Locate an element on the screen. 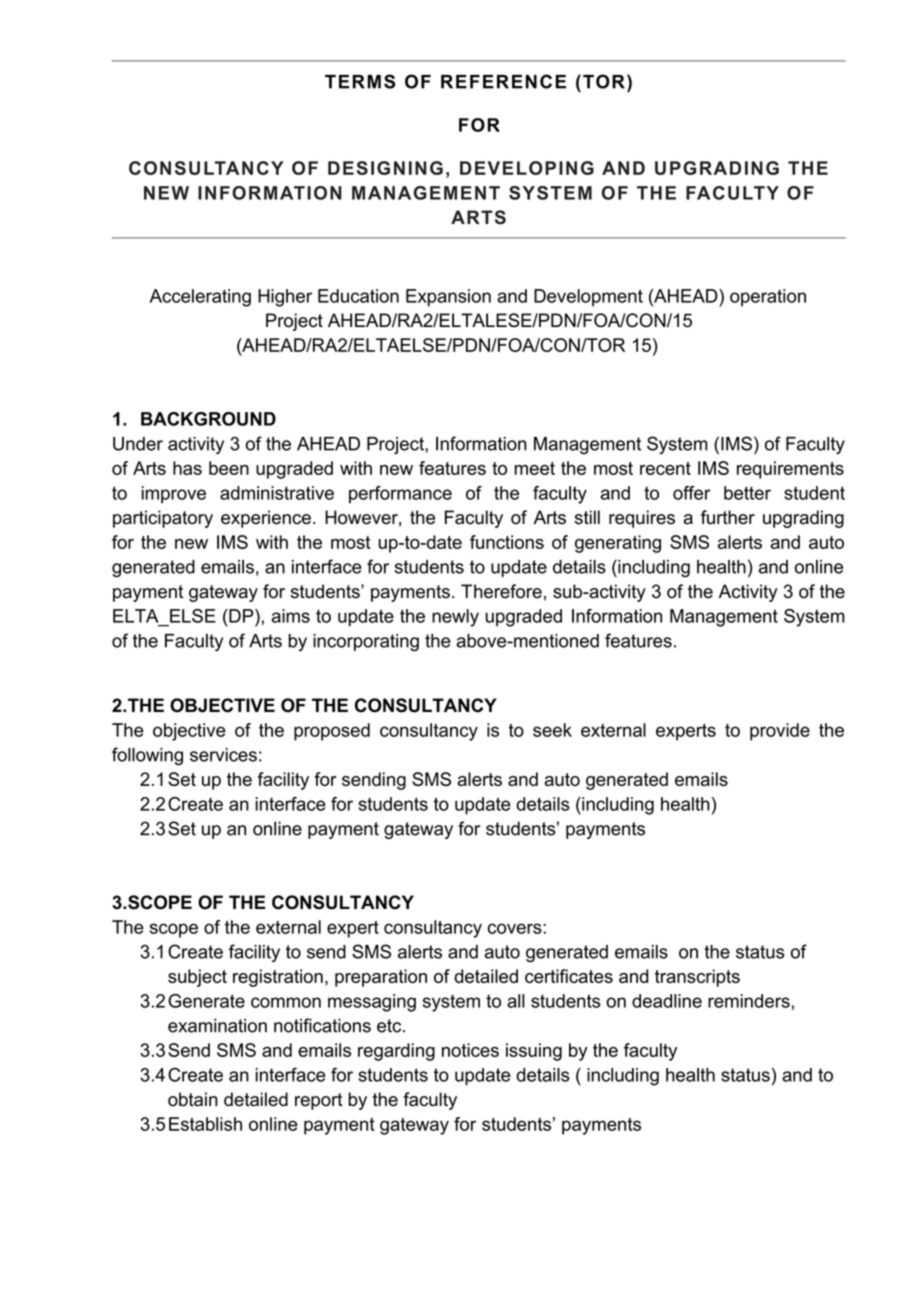 Image resolution: width=924 pixels, height=1308 pixels. further is located at coordinates (728, 517).
